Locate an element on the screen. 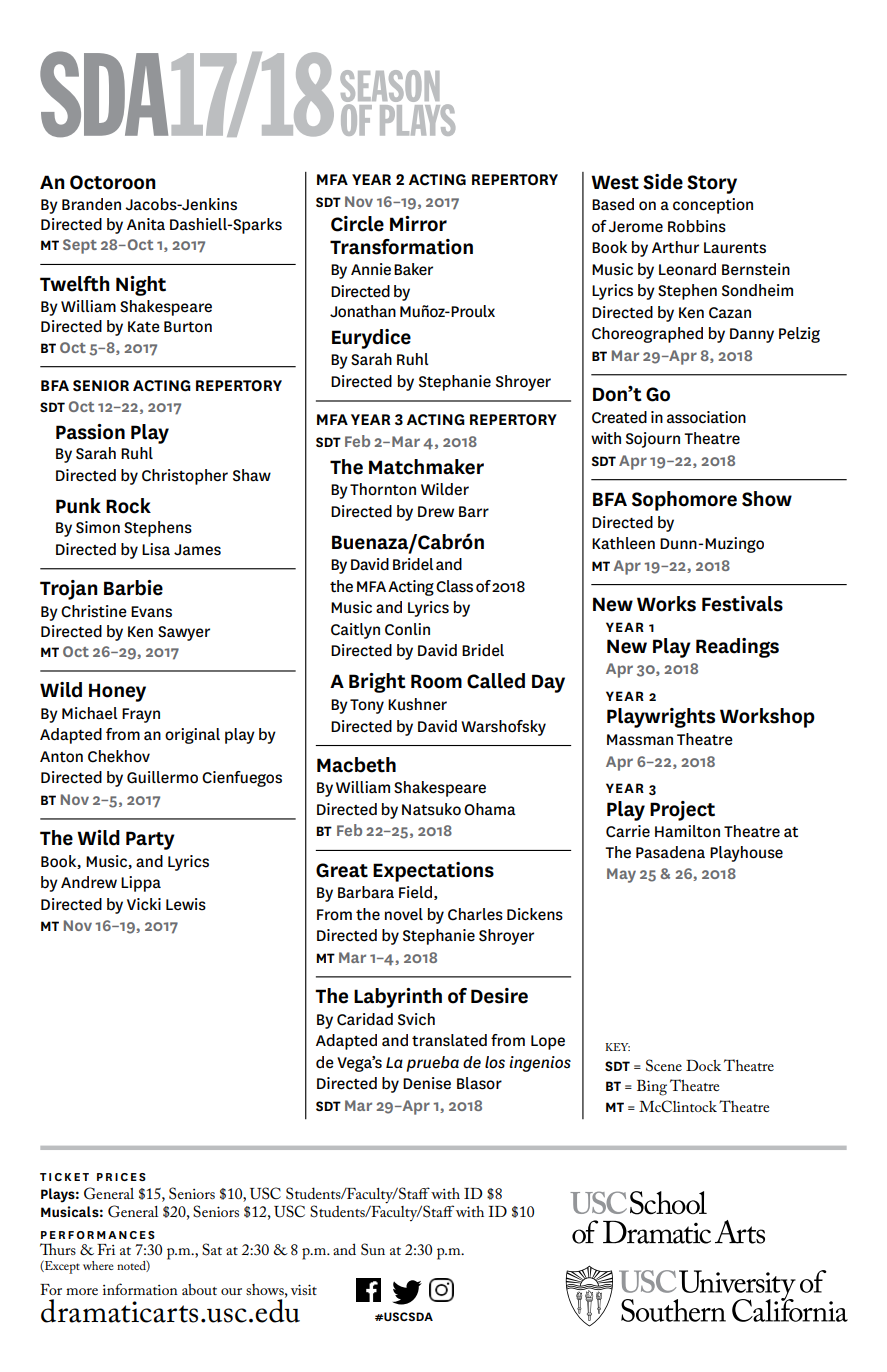 The image size is (887, 1372). Fri is located at coordinates (106, 1249).
